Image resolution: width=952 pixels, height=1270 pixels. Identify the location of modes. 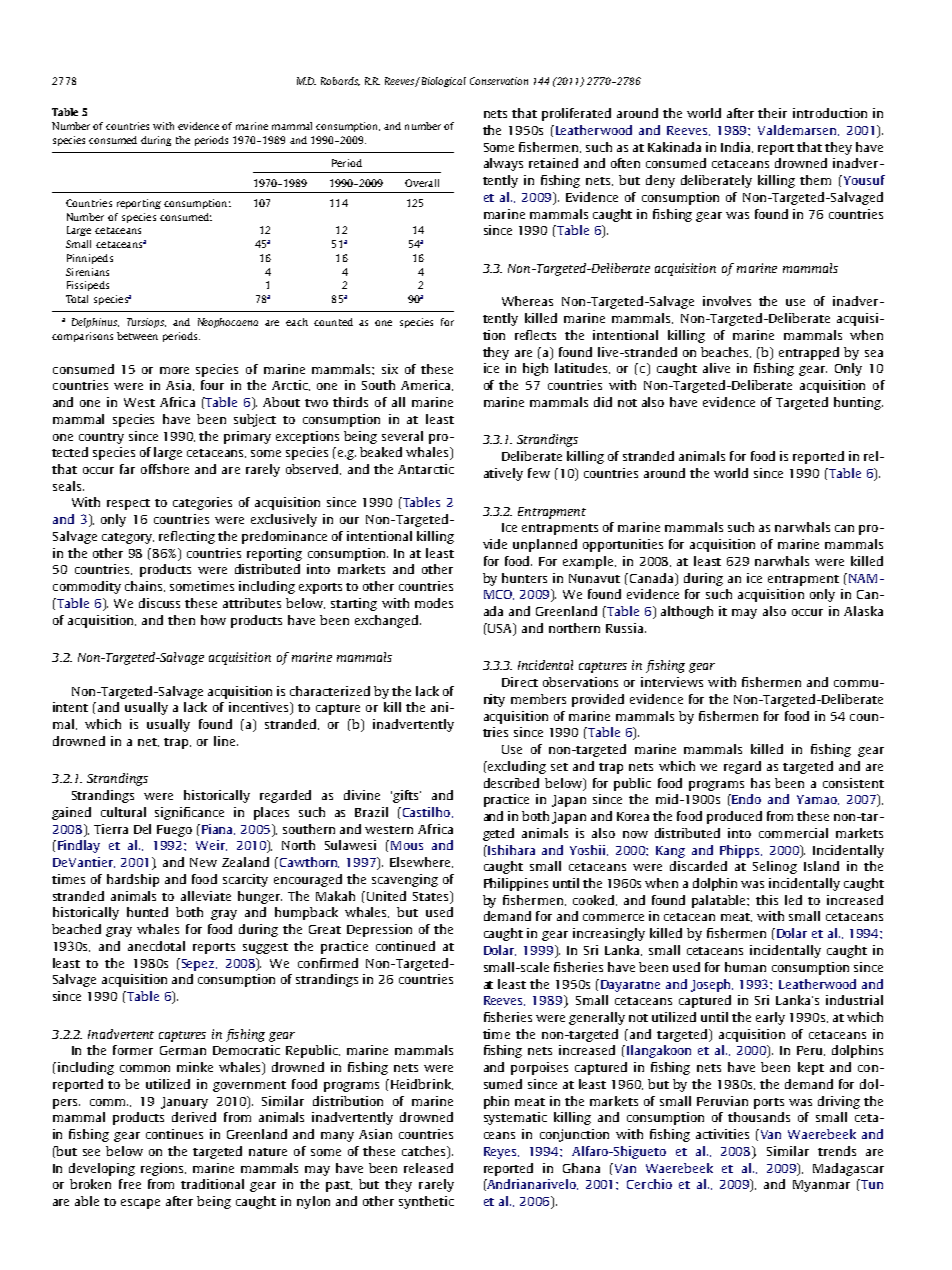
(434, 603).
